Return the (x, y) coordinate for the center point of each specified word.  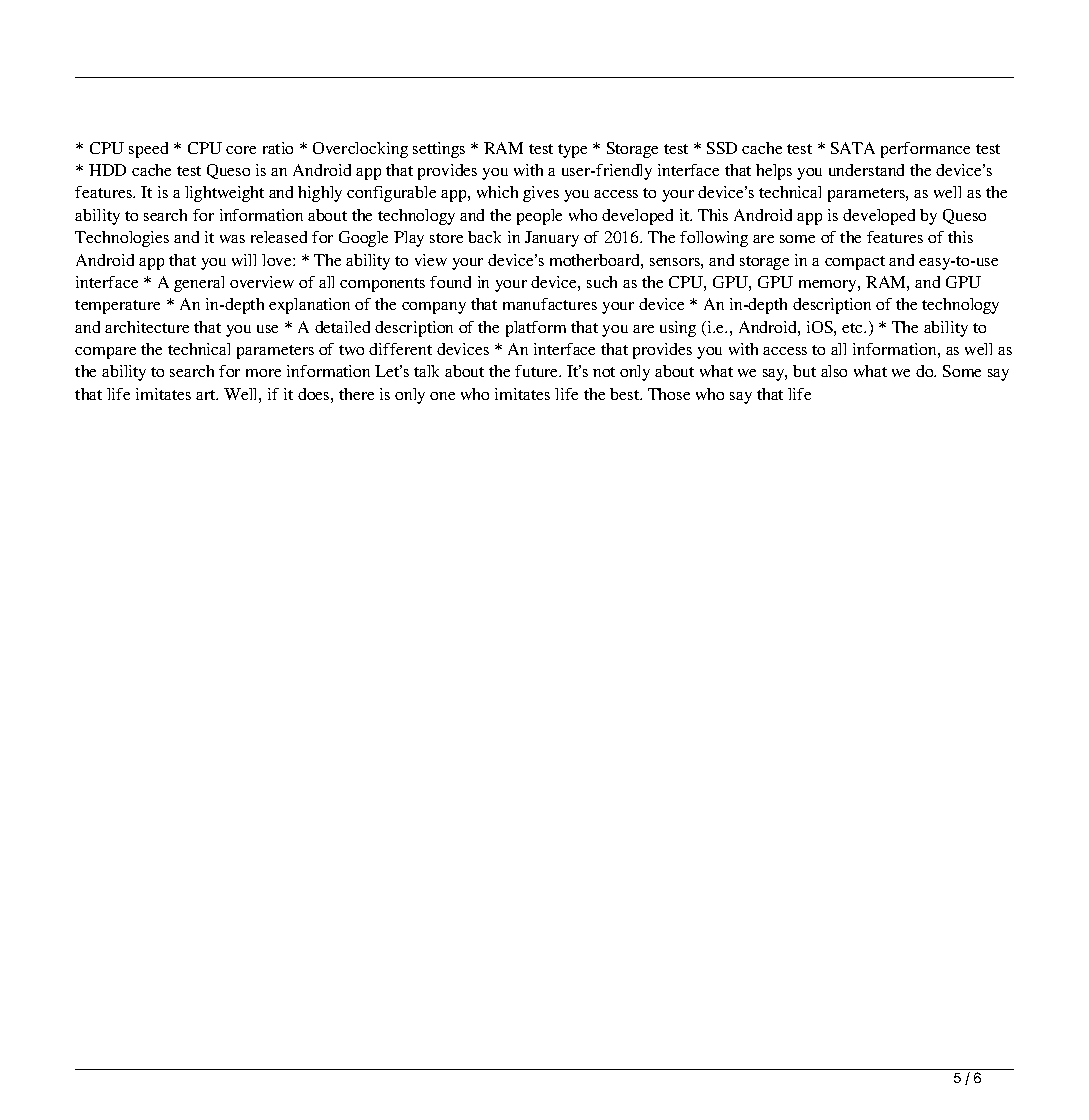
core (241, 150)
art (207, 395)
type (572, 151)
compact (855, 263)
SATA (853, 148)
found (450, 282)
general (199, 284)
